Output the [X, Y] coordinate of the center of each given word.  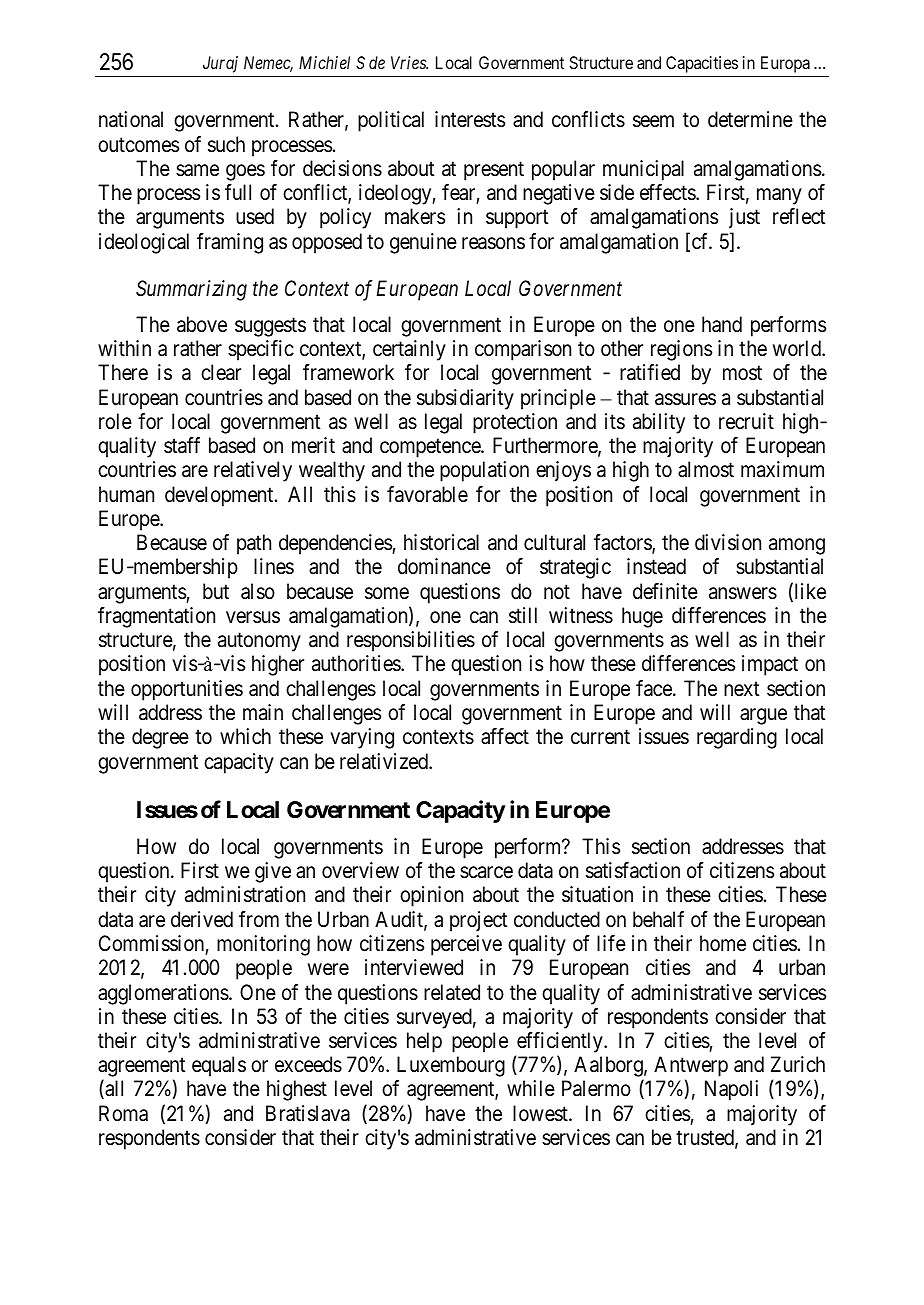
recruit [746, 421]
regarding [737, 738]
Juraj [220, 64]
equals [219, 1066]
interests [470, 119]
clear [221, 372]
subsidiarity [465, 399]
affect [505, 736]
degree [160, 738]
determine [750, 119]
